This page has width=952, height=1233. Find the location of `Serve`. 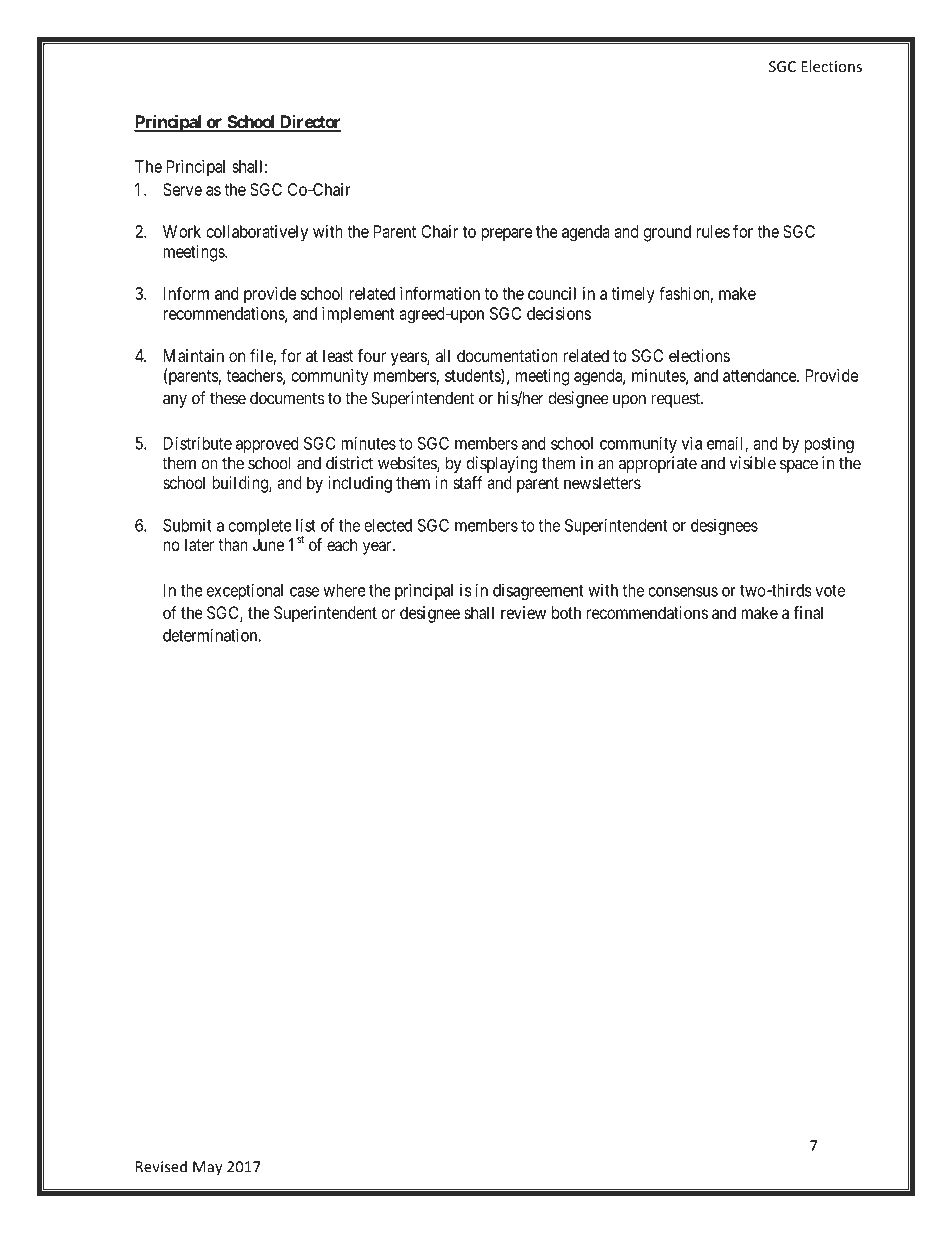

Serve is located at coordinates (182, 189).
